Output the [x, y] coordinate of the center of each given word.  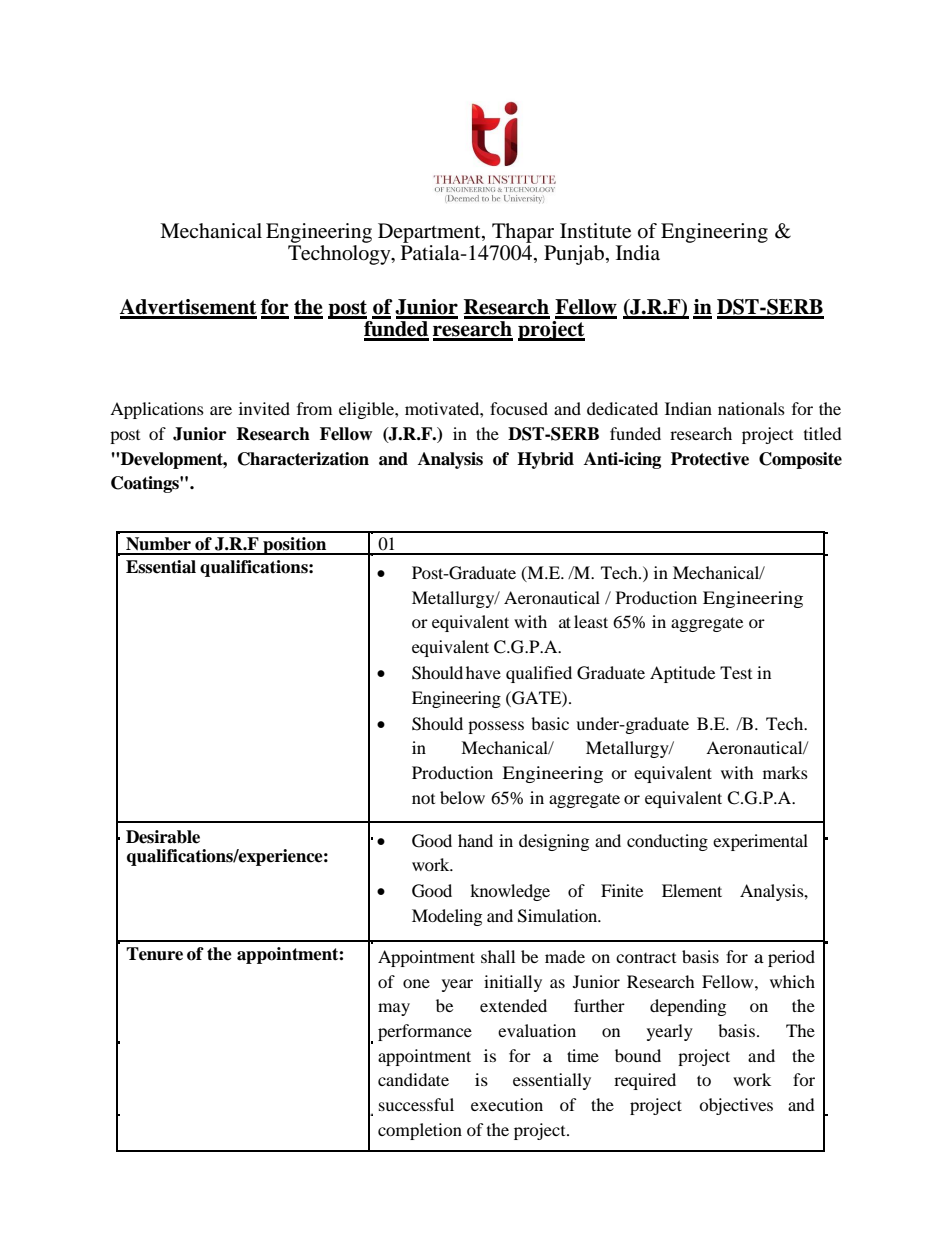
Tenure [154, 954]
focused [519, 408]
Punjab [574, 255]
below [462, 797]
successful [416, 1104]
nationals [751, 408]
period [791, 958]
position [295, 546]
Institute [595, 231]
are [221, 410]
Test [736, 672]
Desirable [163, 837]
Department [430, 233]
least [591, 621]
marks [785, 772]
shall [498, 956]
